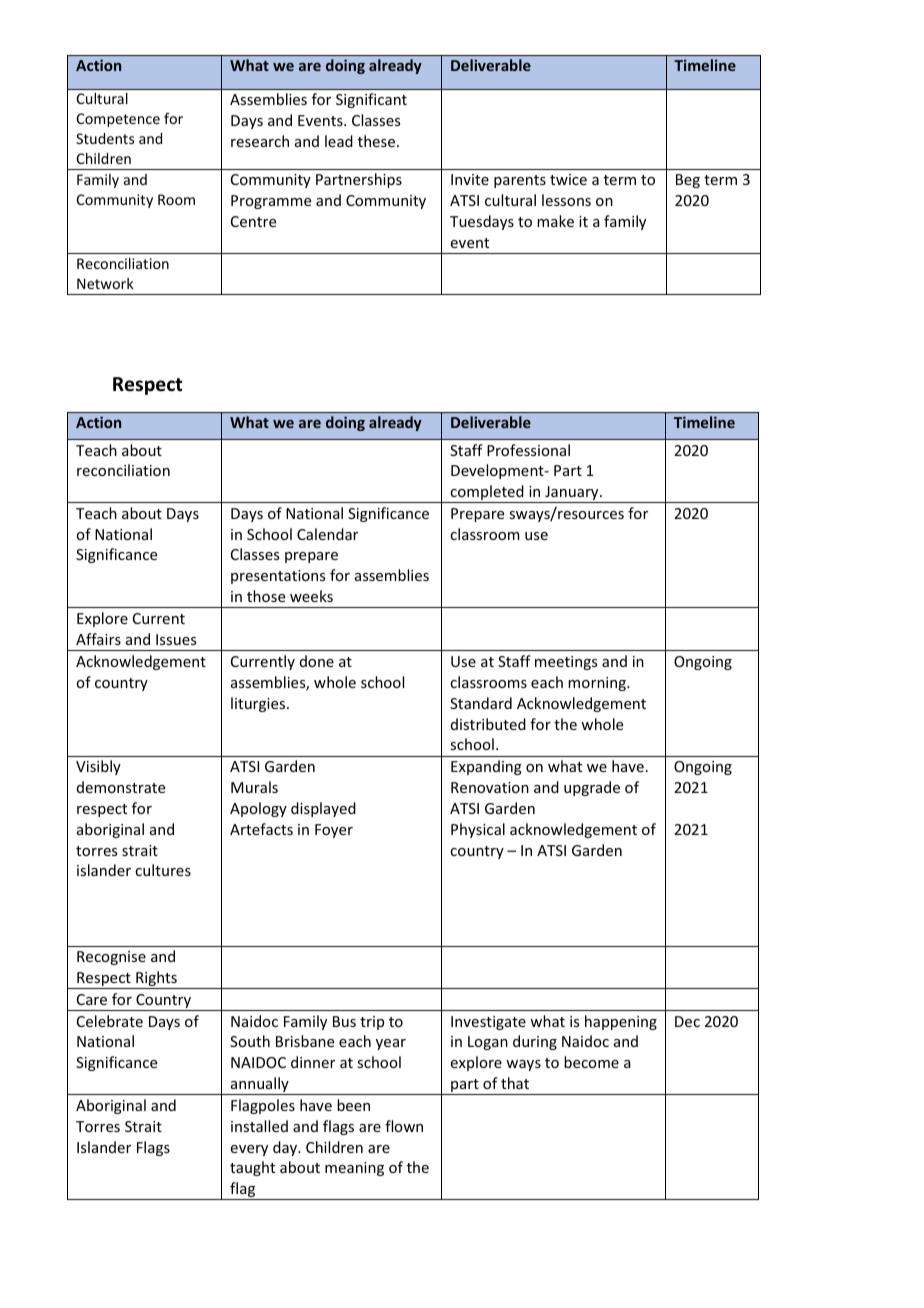 The width and height of the screenshot is (924, 1308). Describe the element at coordinates (311, 596) in the screenshot. I see `weeks` at that location.
